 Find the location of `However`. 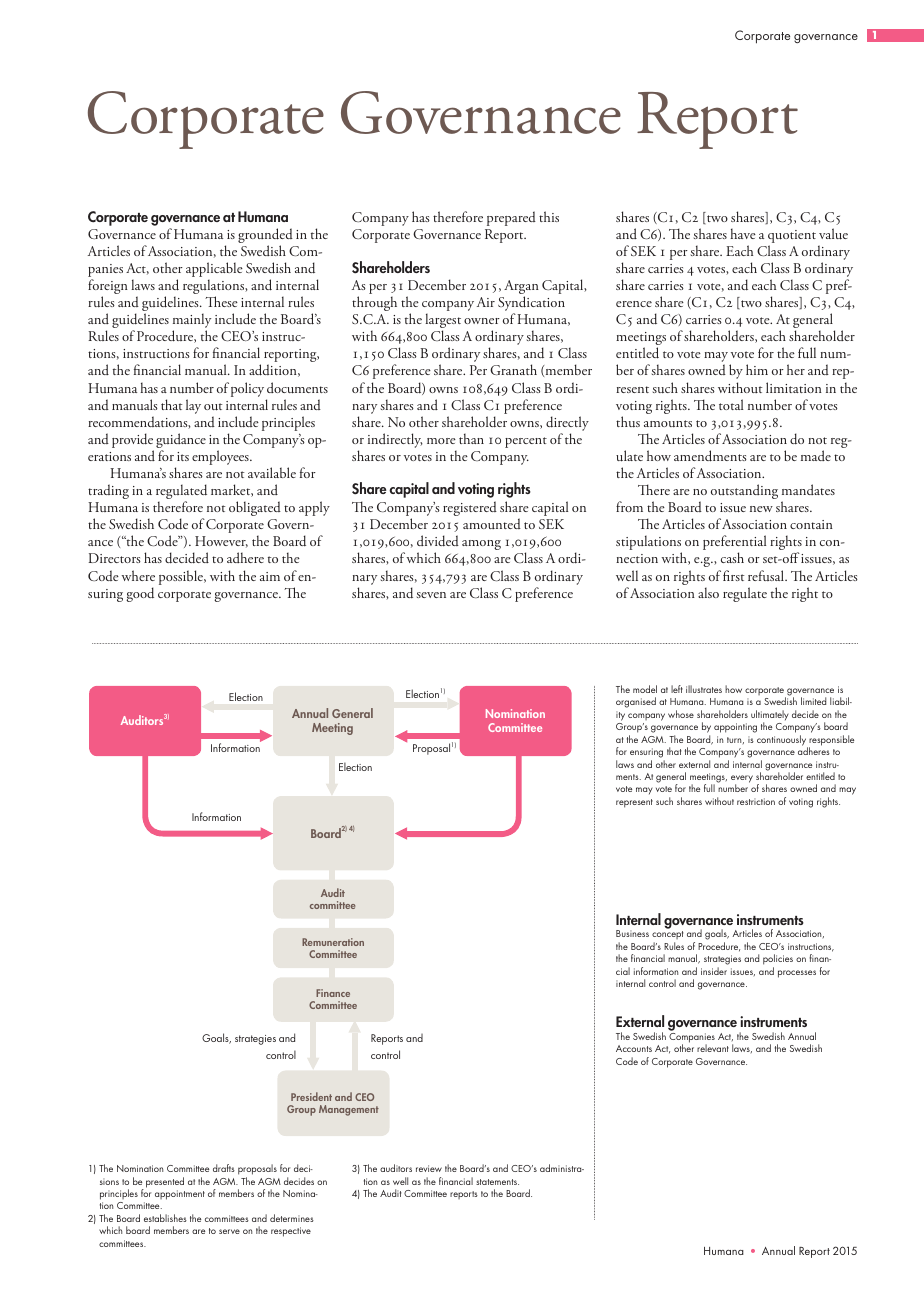

However is located at coordinates (221, 542).
